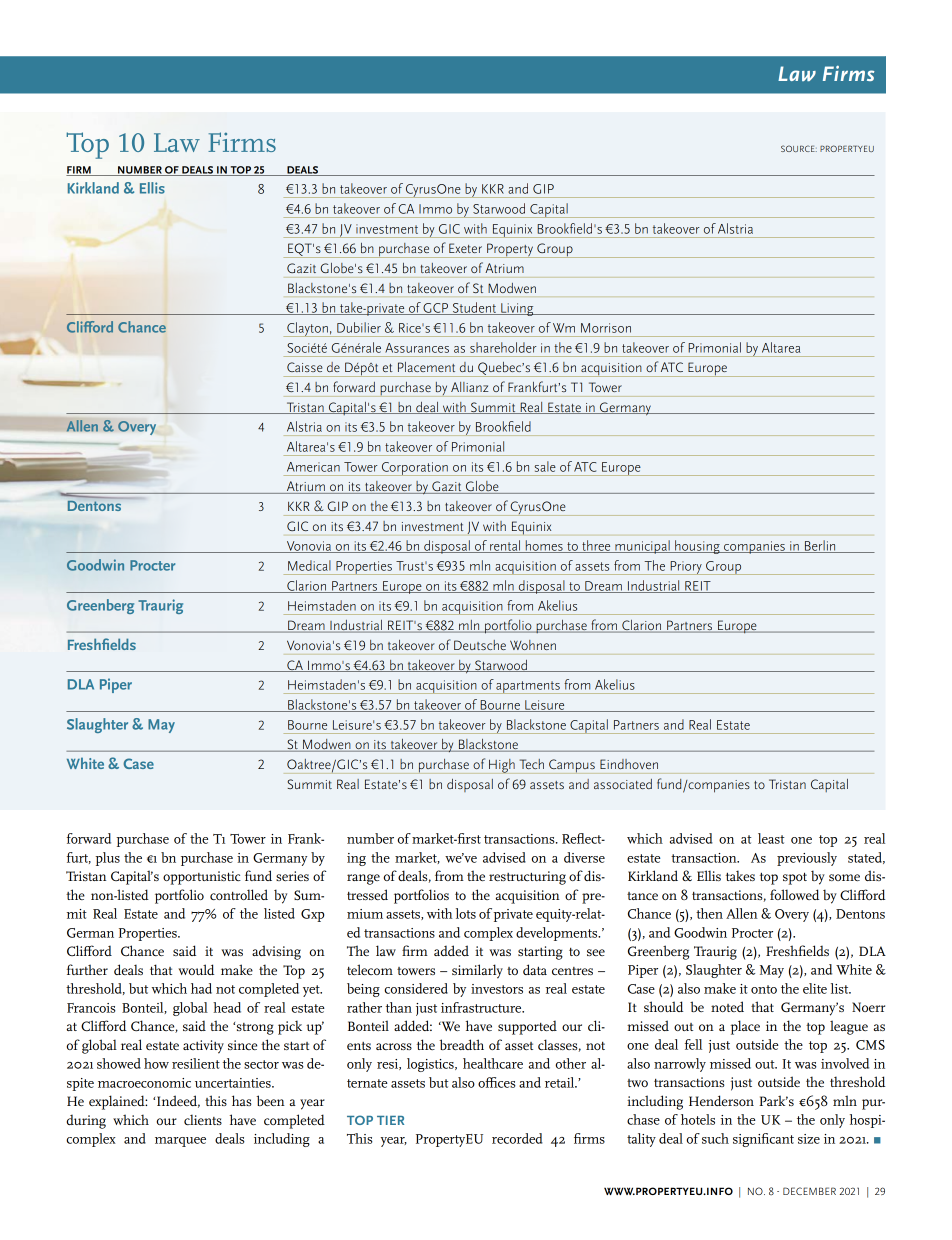 The image size is (952, 1240). Describe the element at coordinates (465, 248) in the document. I see `Exeter` at that location.
